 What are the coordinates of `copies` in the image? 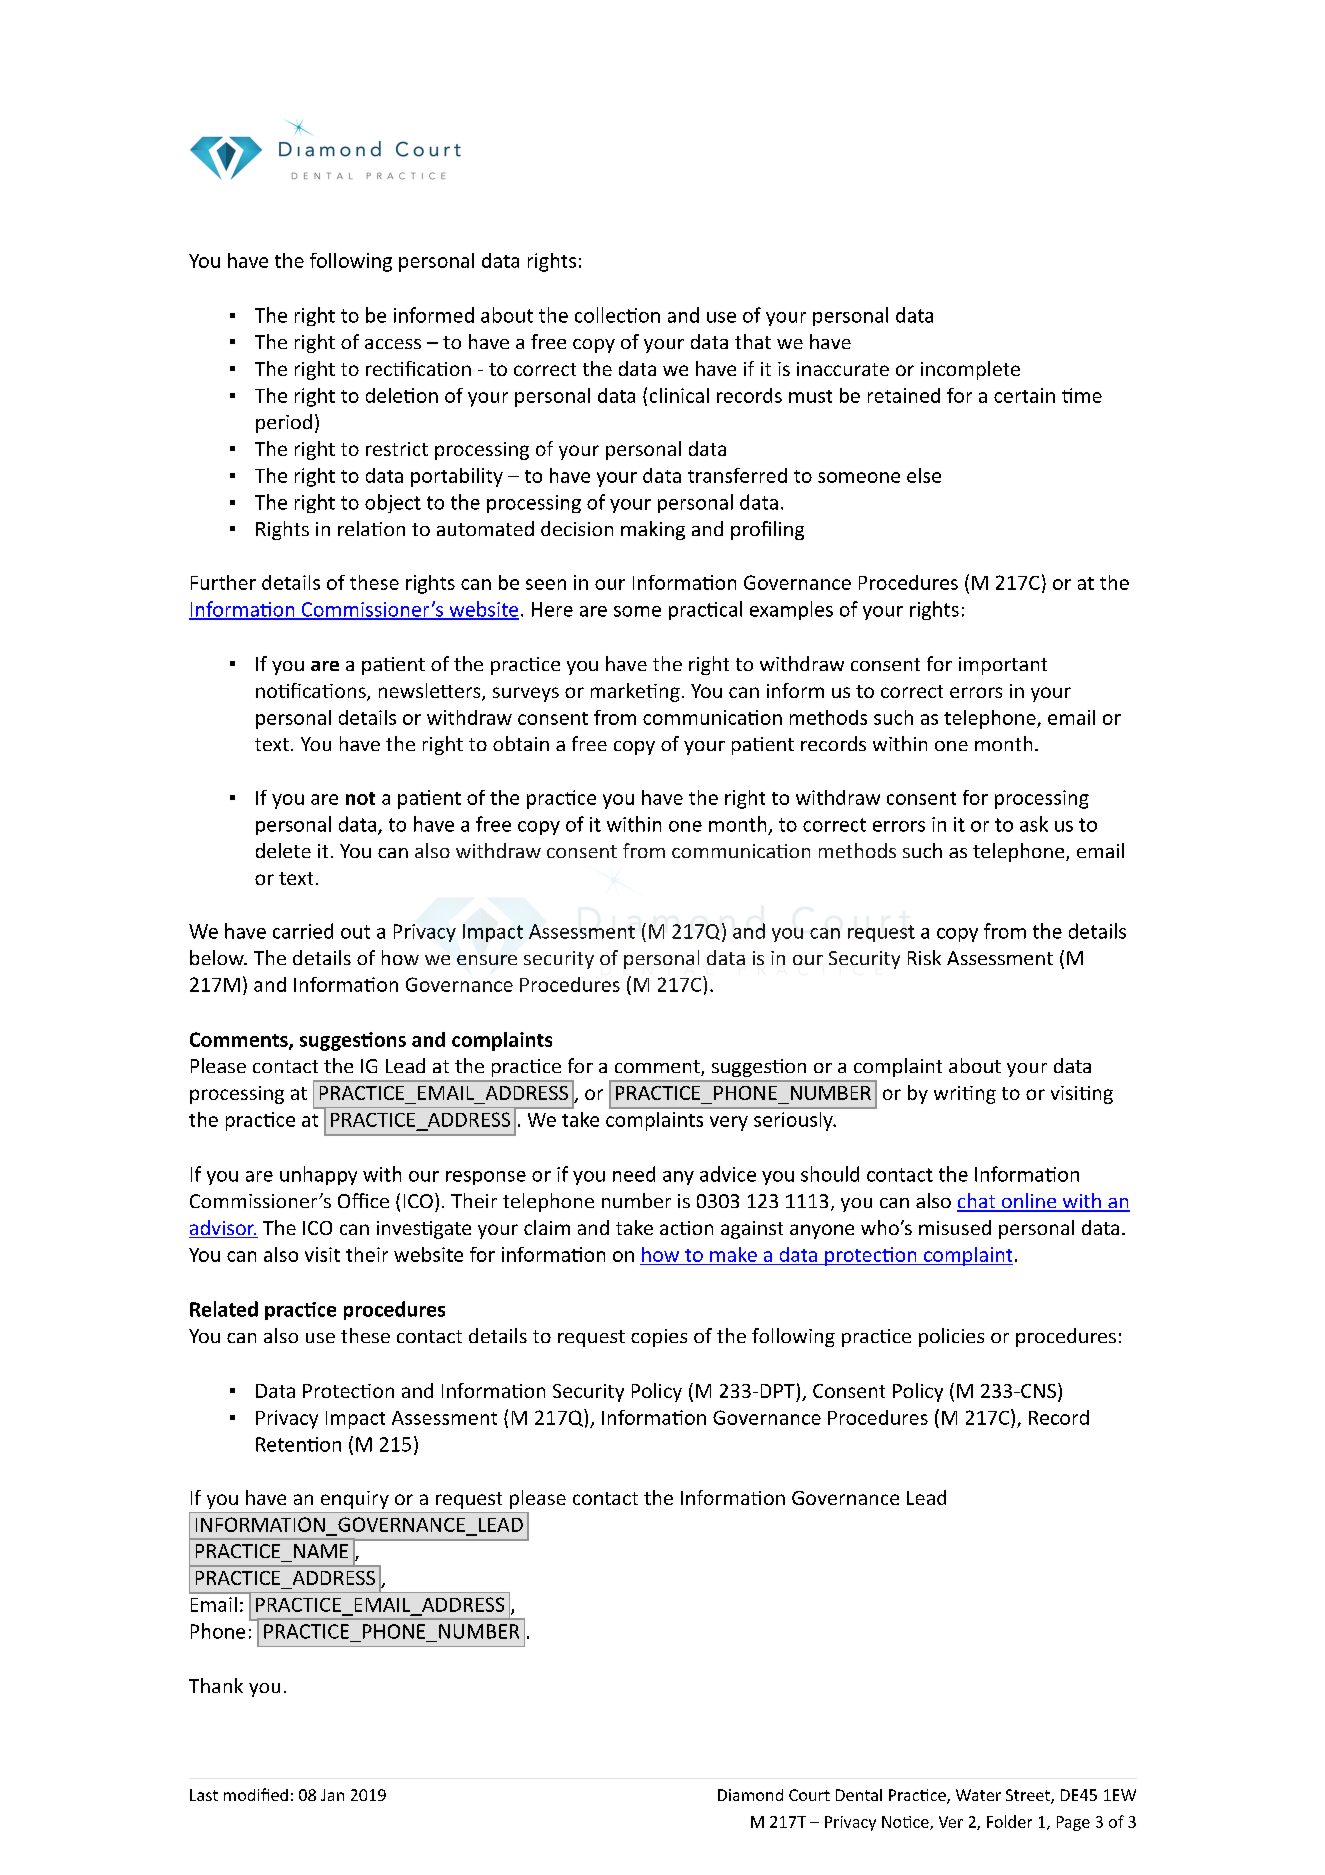 It's located at (659, 1338).
